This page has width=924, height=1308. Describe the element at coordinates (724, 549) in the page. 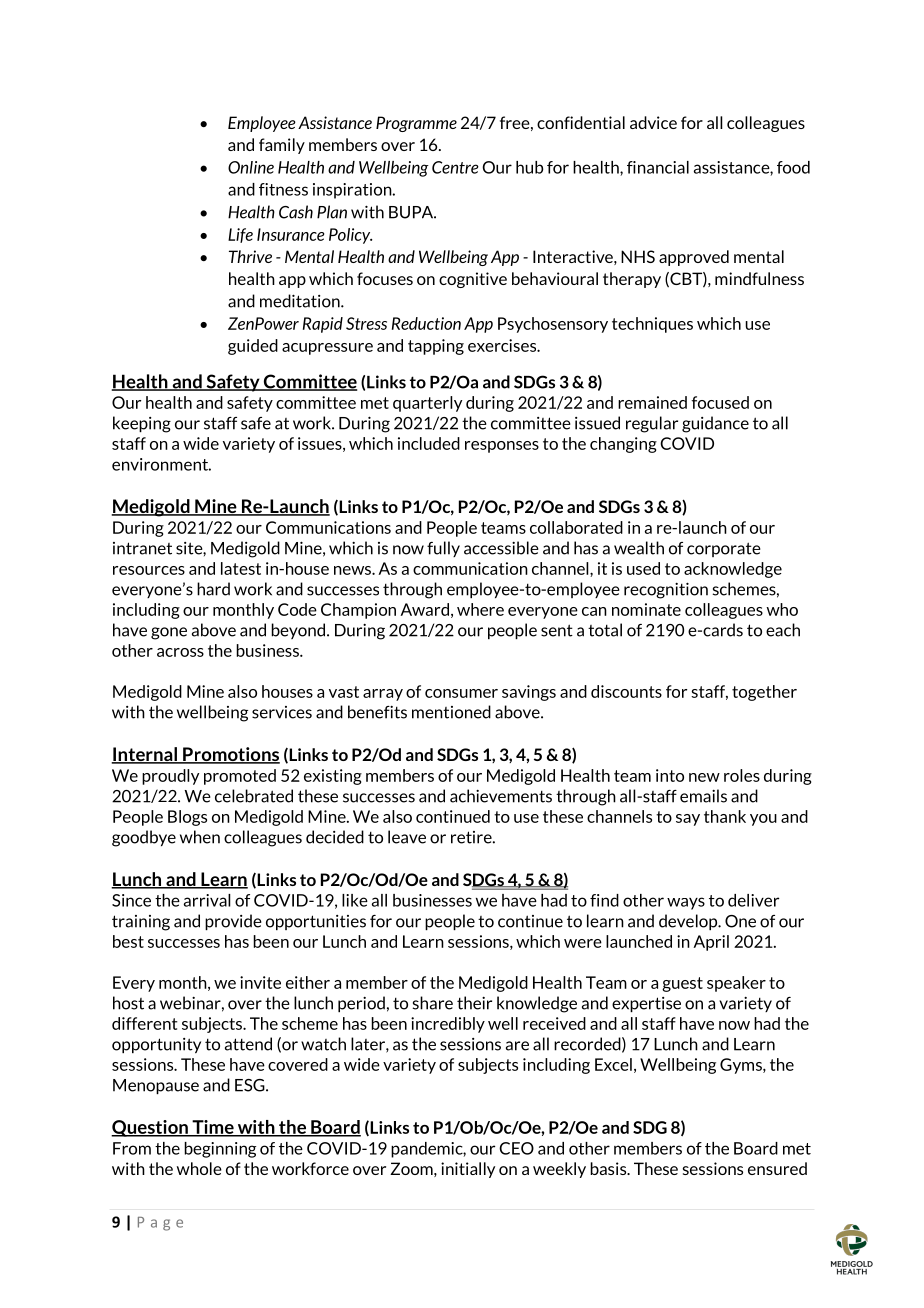

I see `corporate` at that location.
